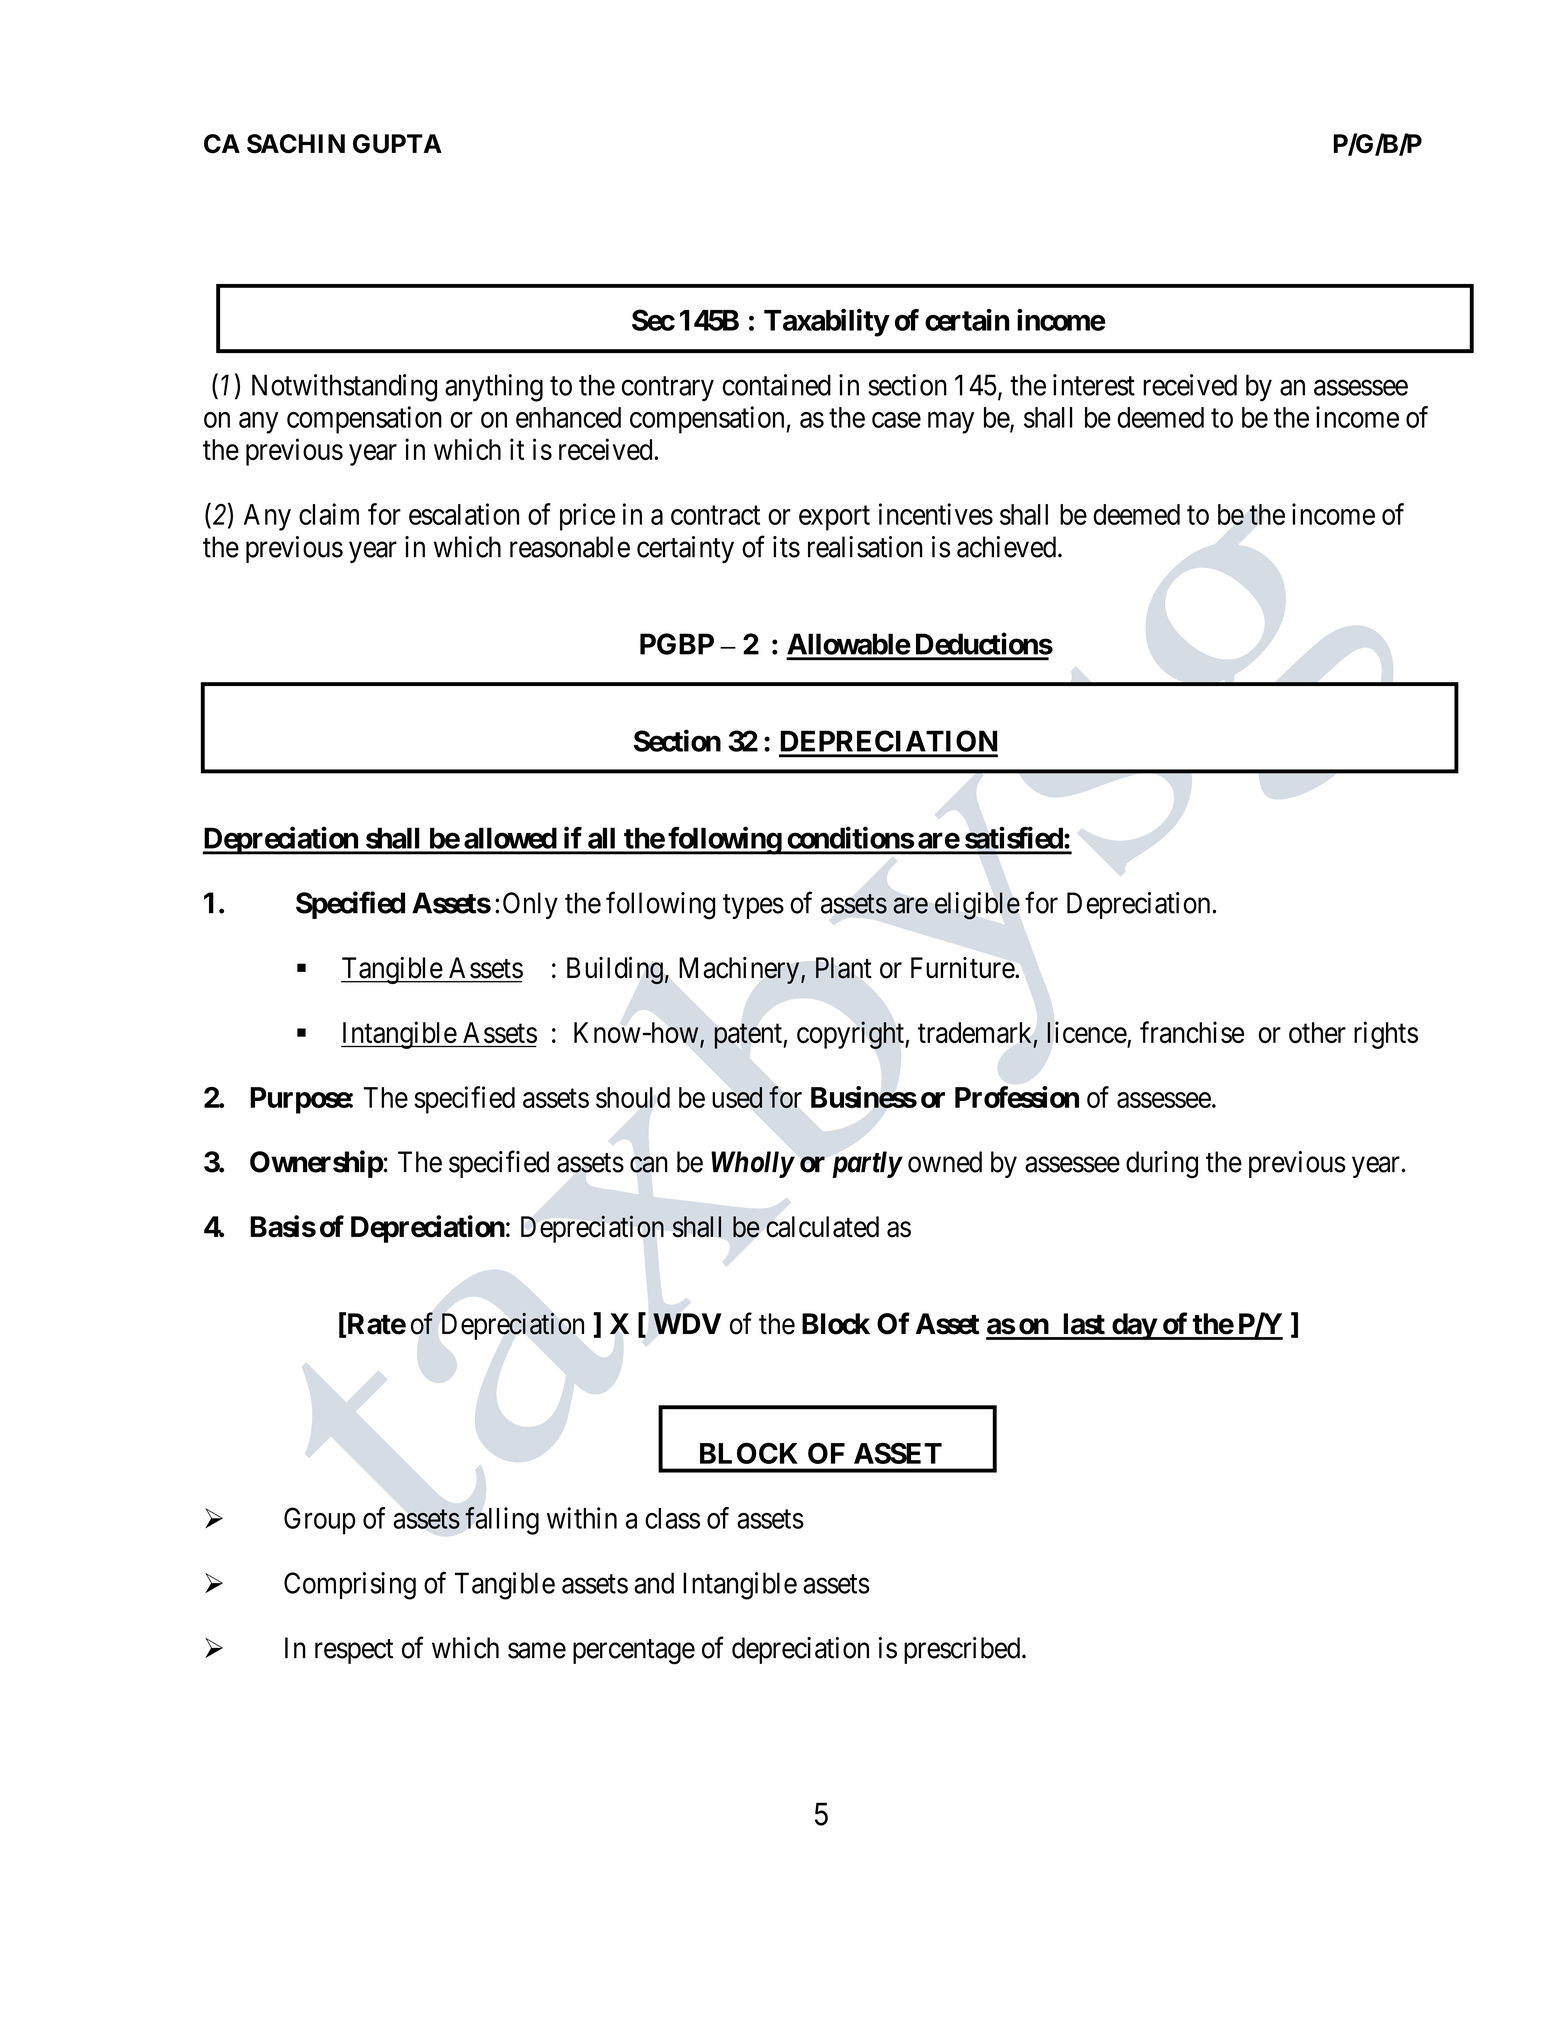 The height and width of the image is (2027, 1567). I want to click on interest, so click(1094, 385).
